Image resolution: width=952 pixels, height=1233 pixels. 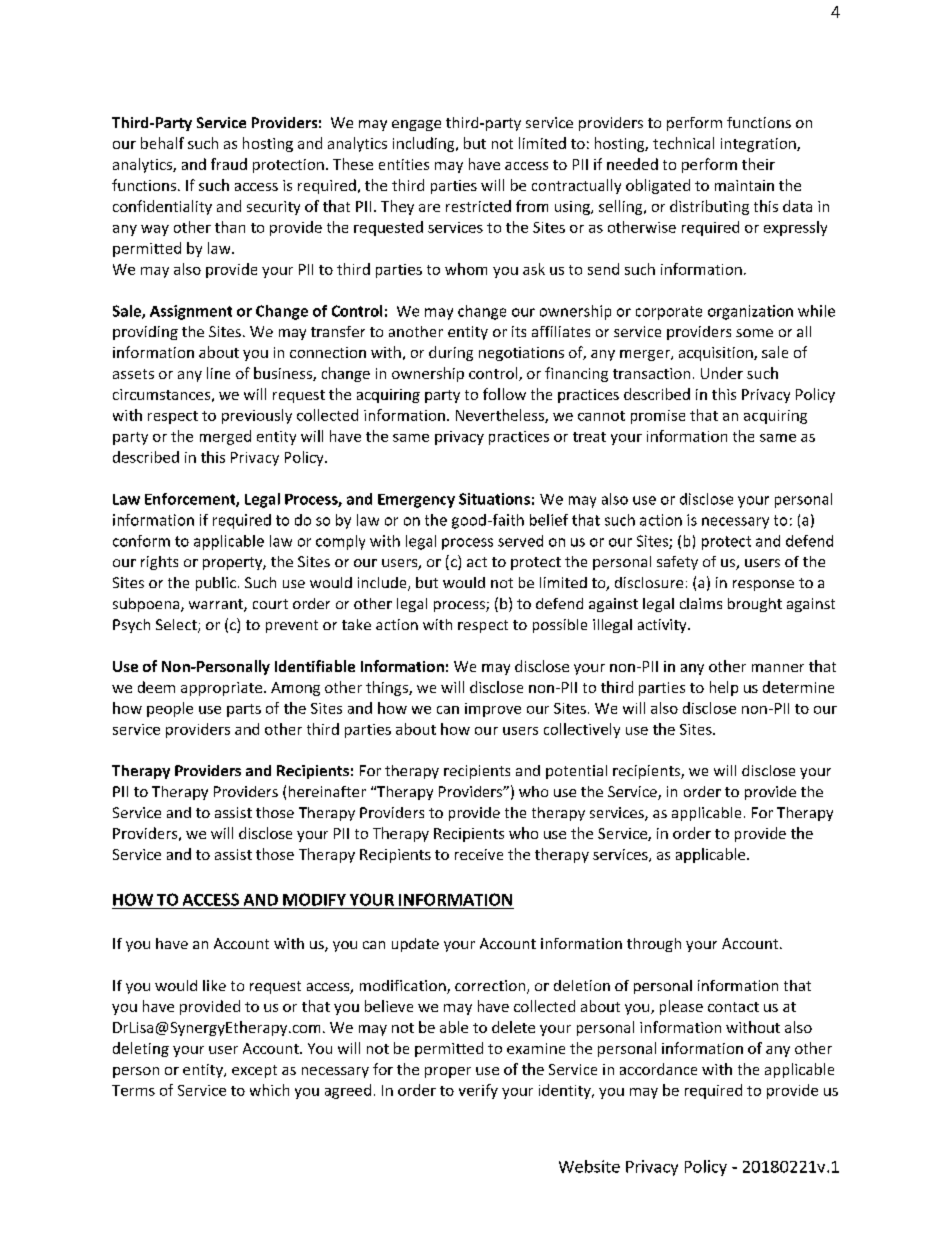 What do you see at coordinates (229, 164) in the page?
I see `fraud` at bounding box center [229, 164].
